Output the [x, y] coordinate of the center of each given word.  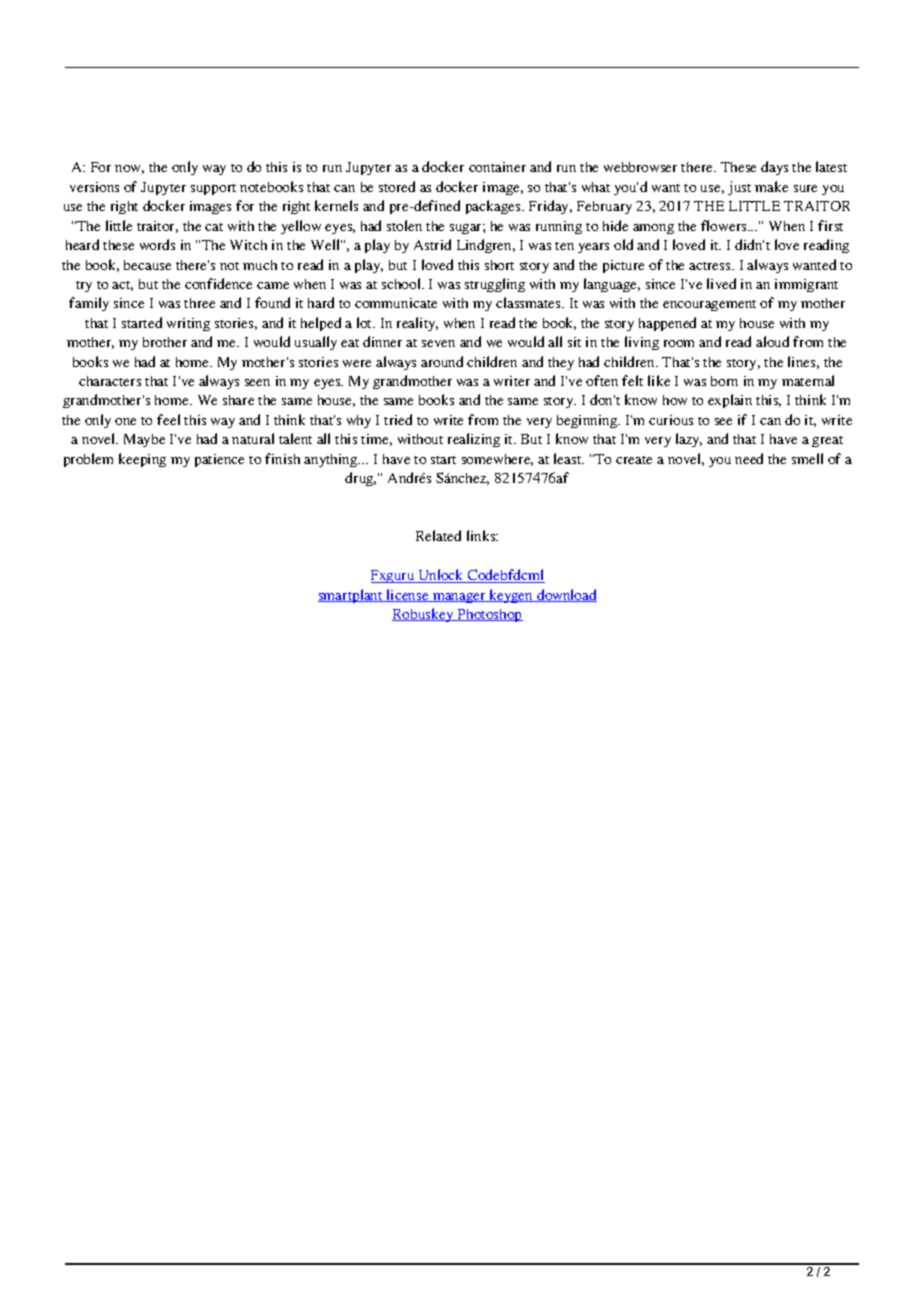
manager [459, 598]
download [566, 595]
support [213, 189]
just [739, 188]
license [408, 595]
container [497, 167]
